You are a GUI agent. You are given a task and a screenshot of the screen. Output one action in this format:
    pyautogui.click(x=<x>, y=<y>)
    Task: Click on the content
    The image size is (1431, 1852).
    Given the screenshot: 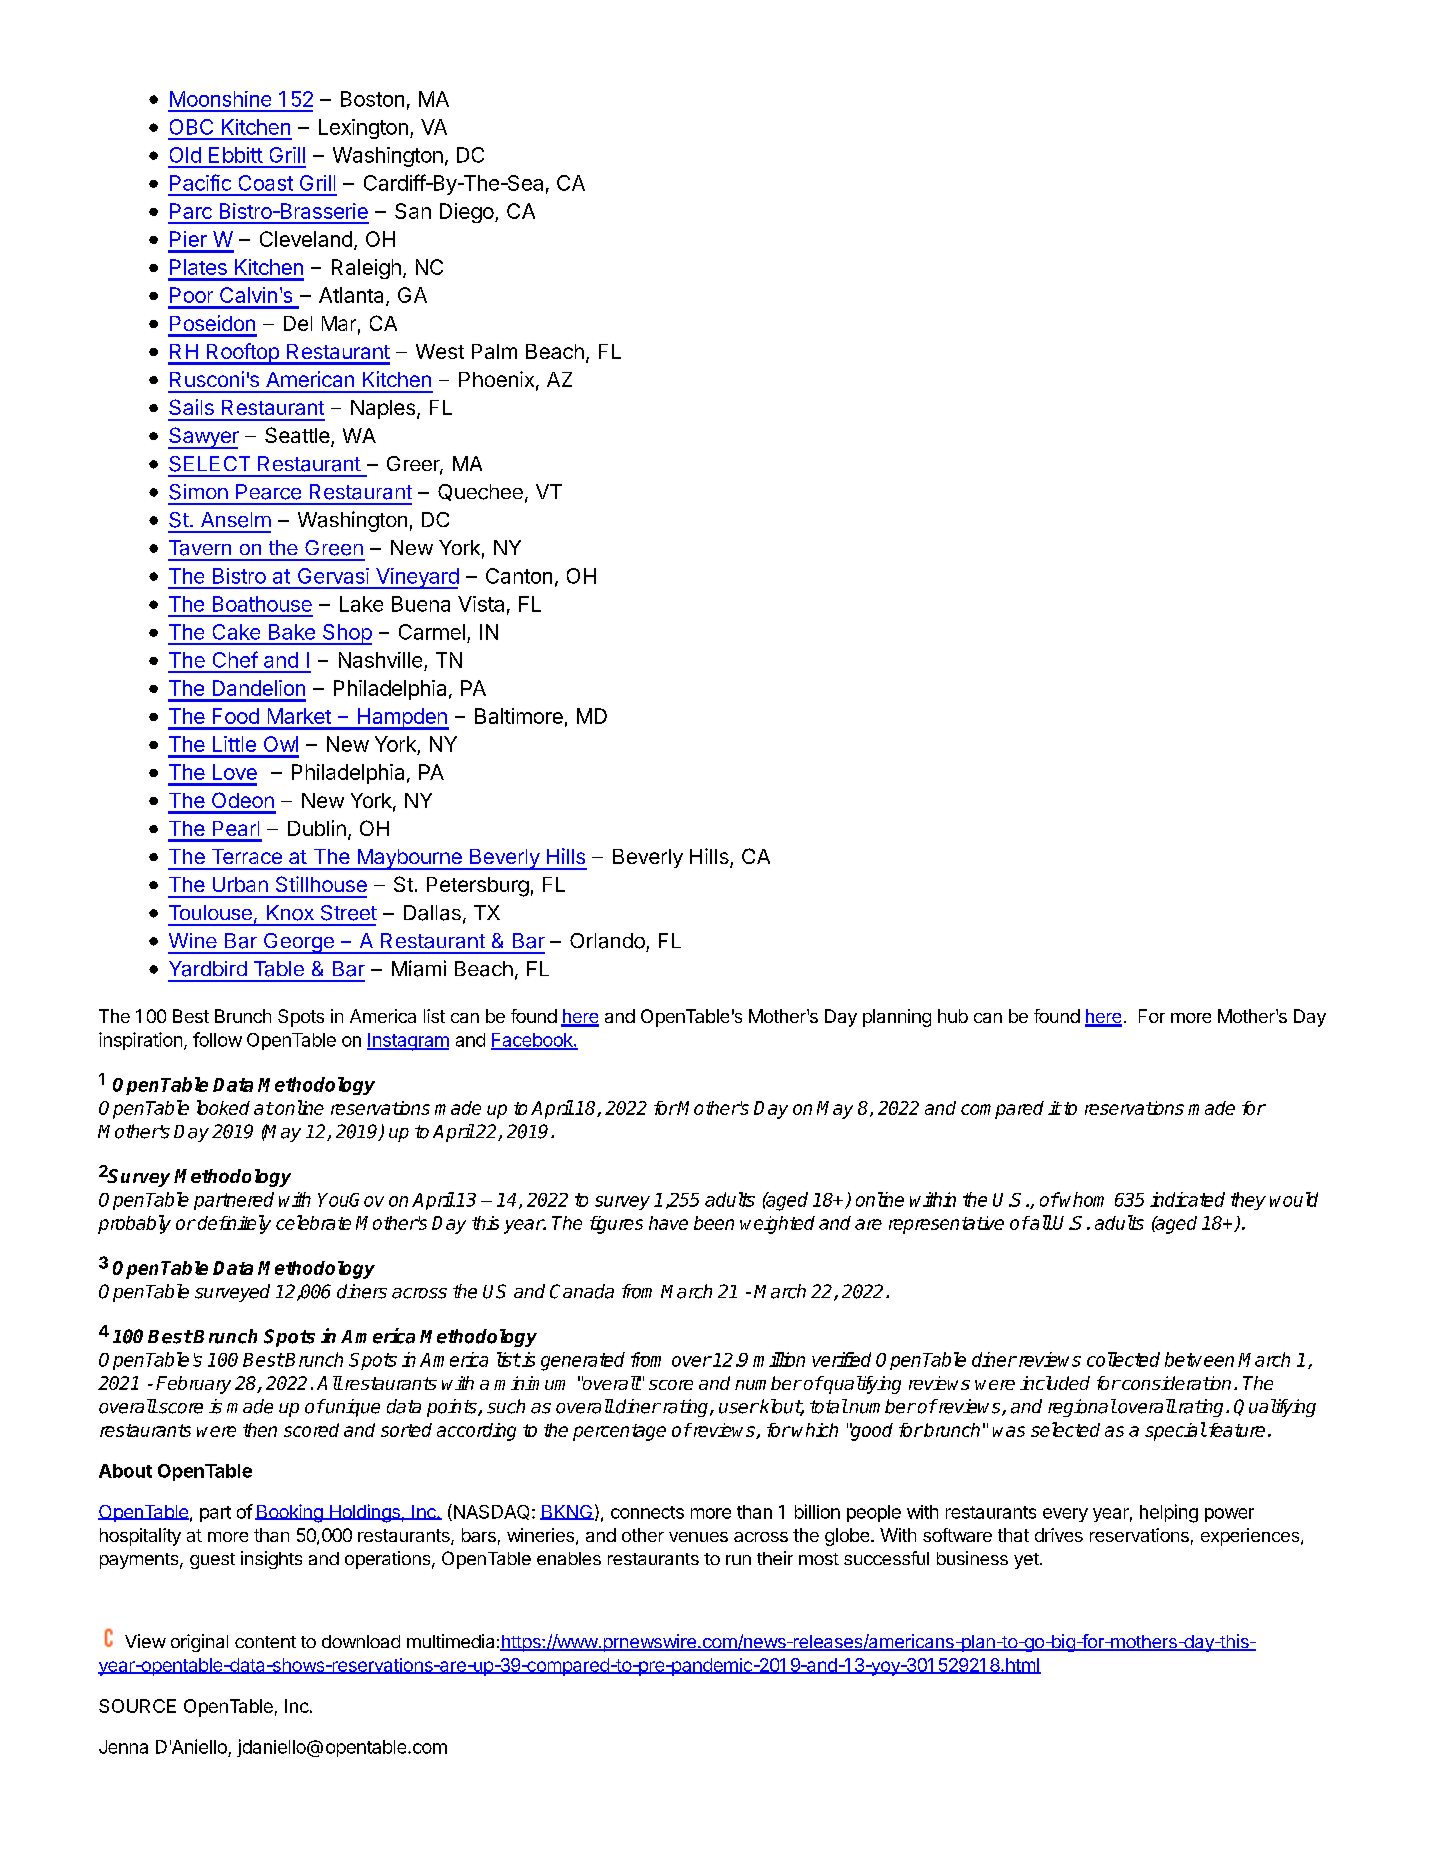 What is the action you would take?
    pyautogui.click(x=265, y=1642)
